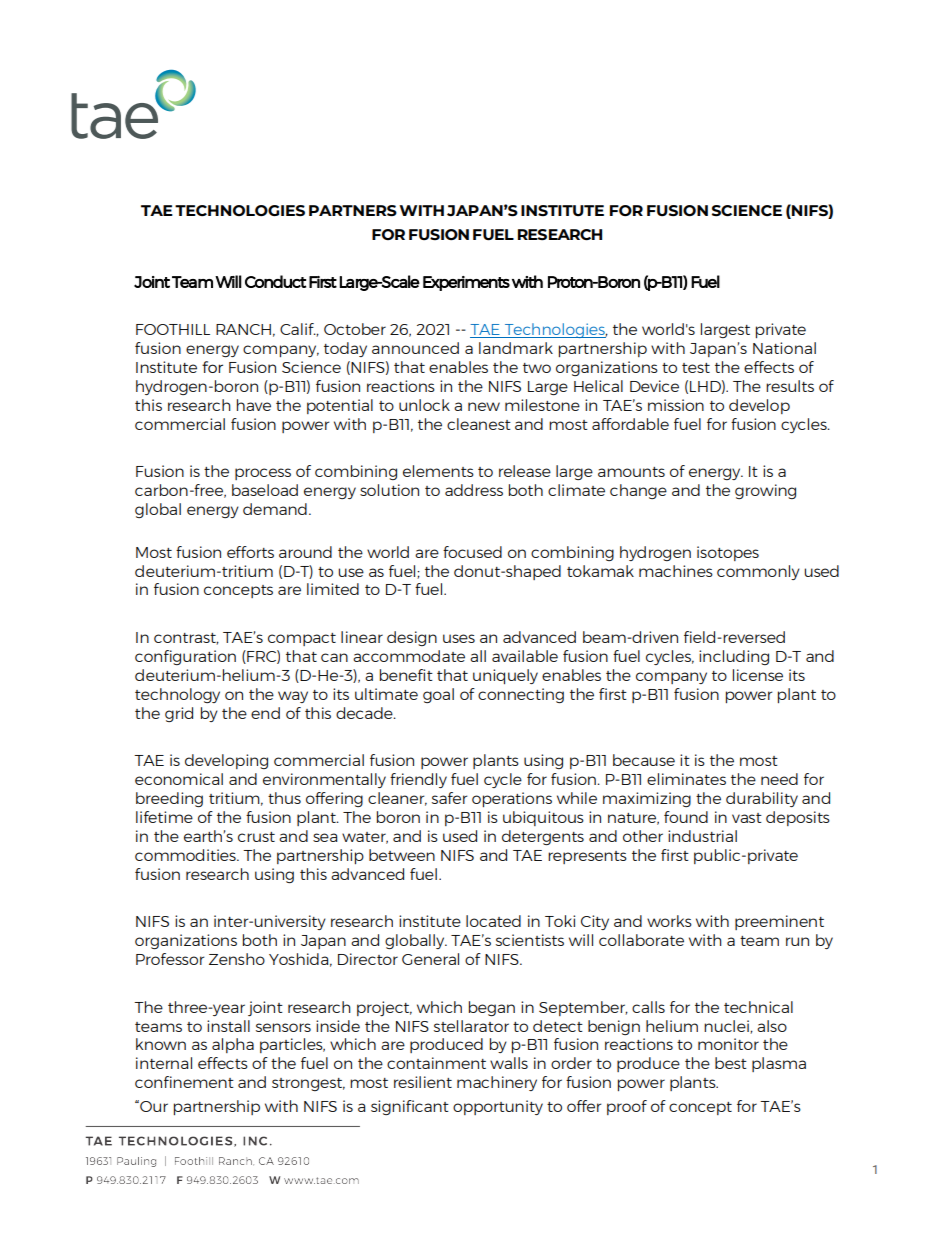 This screenshot has height=1233, width=952. I want to click on license, so click(758, 675).
